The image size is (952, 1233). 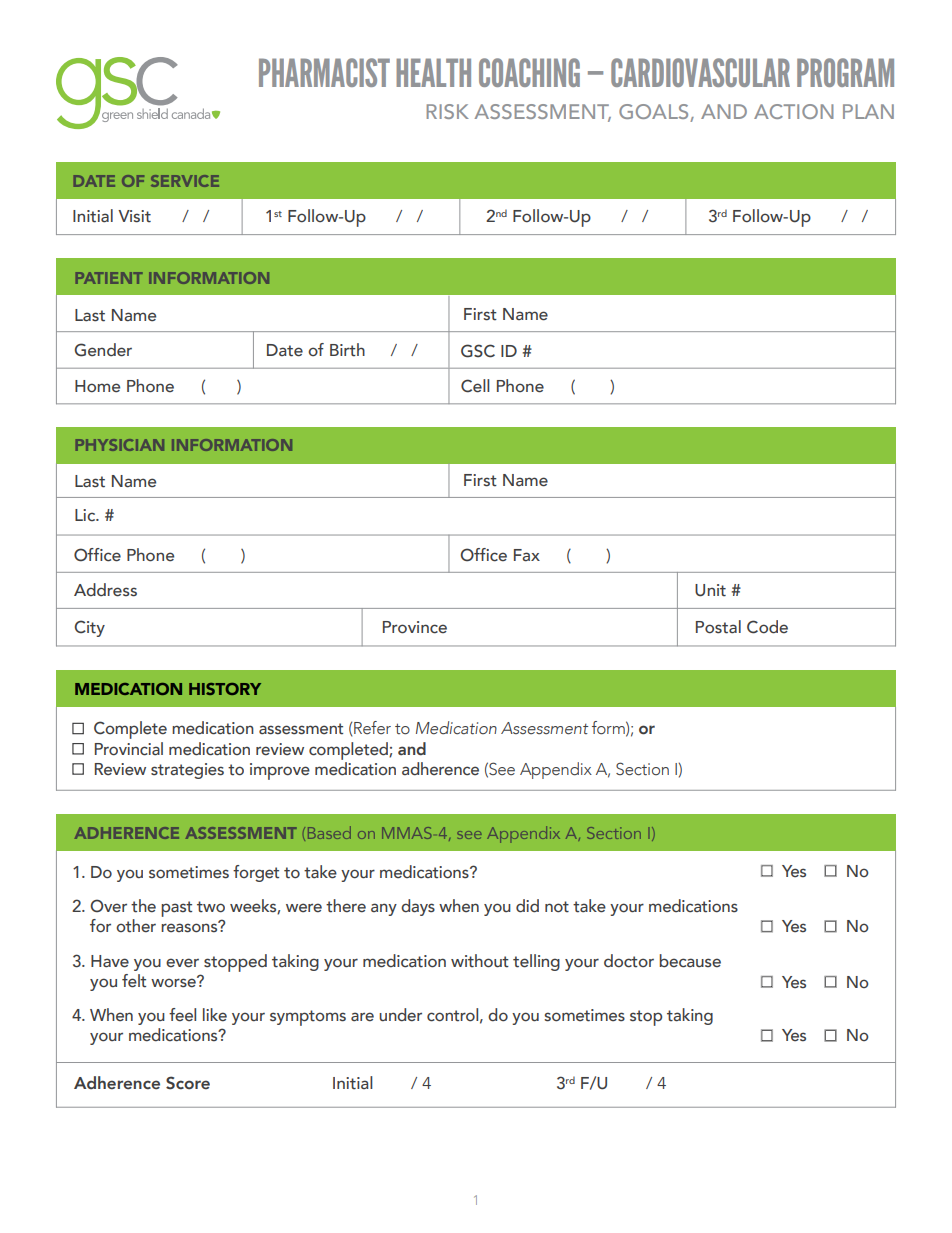 What do you see at coordinates (710, 590) in the image?
I see `Unit` at bounding box center [710, 590].
